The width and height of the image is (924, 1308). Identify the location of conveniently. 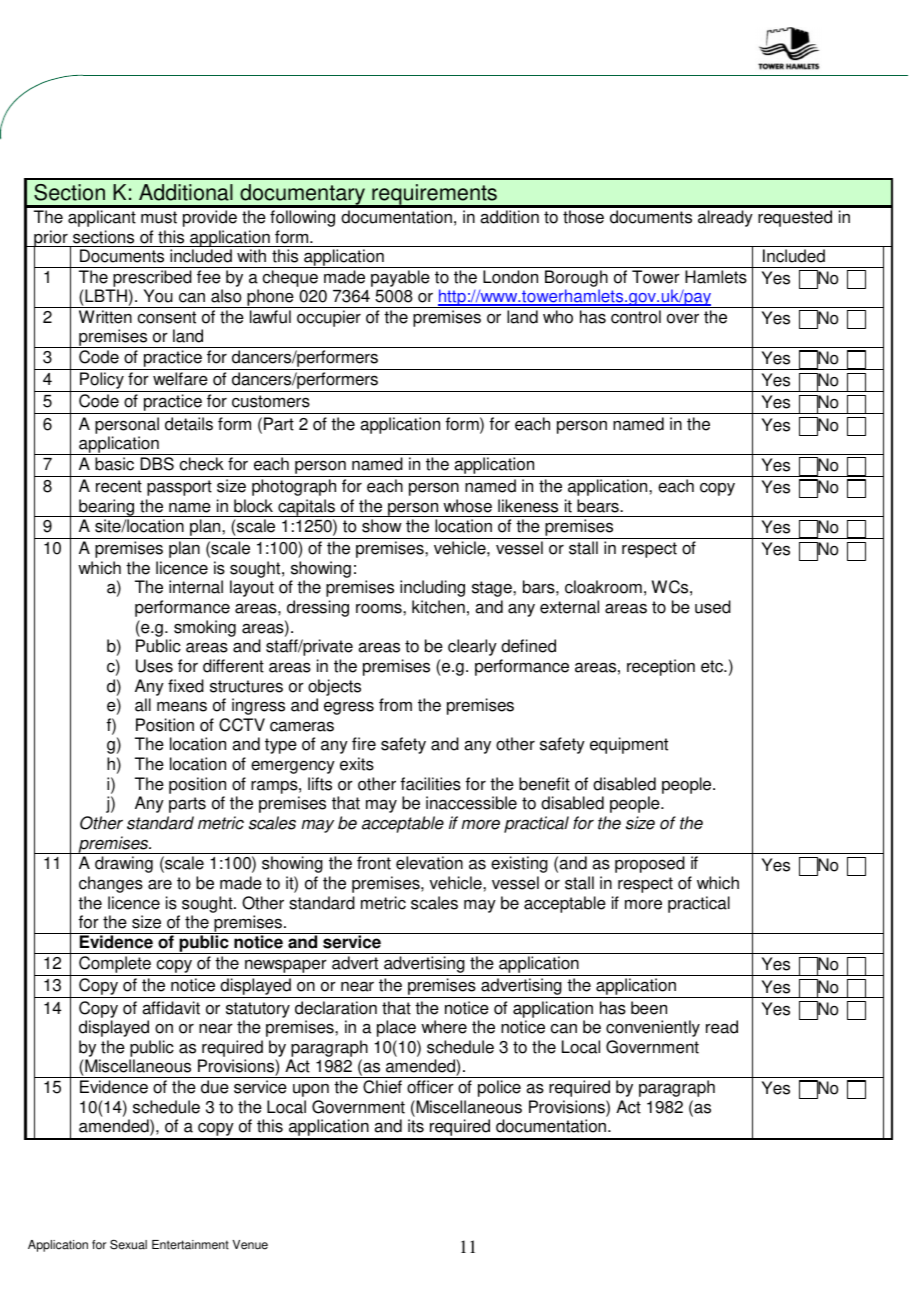
(653, 1028).
